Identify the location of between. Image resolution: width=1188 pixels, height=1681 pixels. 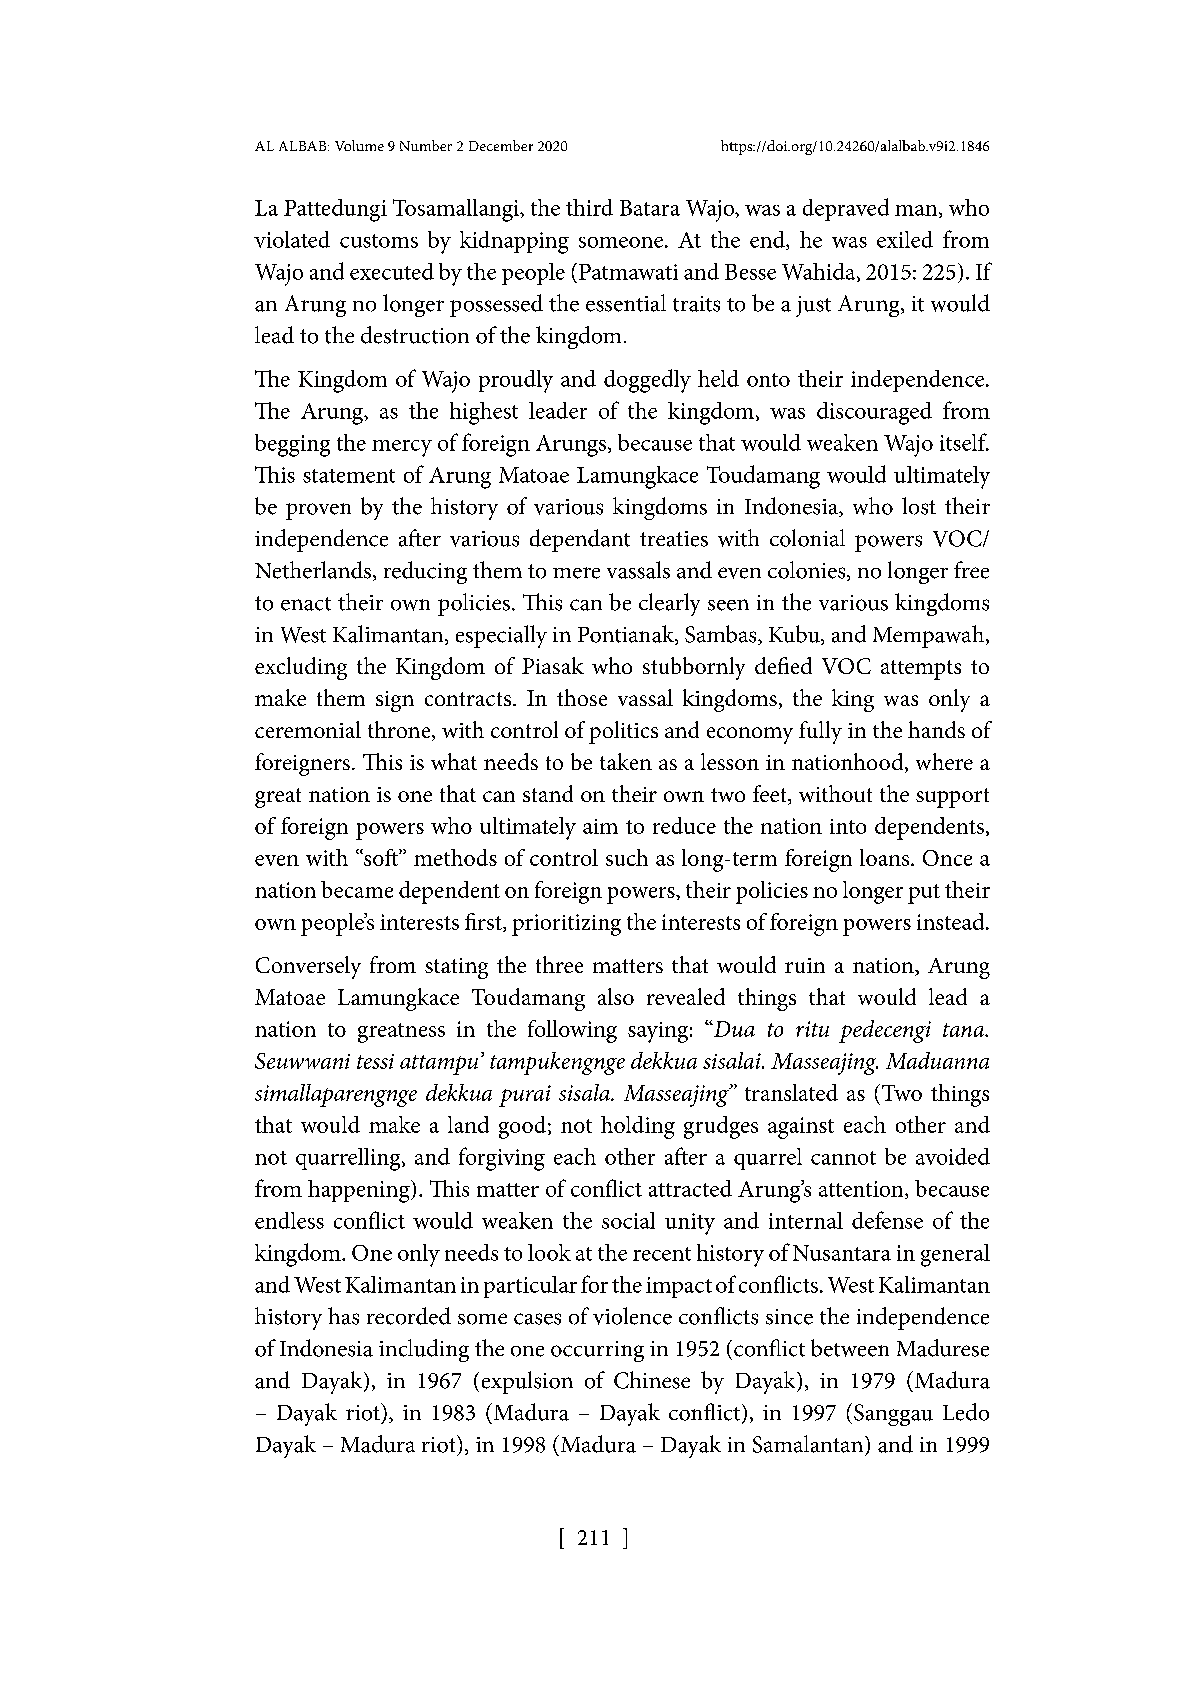
(850, 1348).
